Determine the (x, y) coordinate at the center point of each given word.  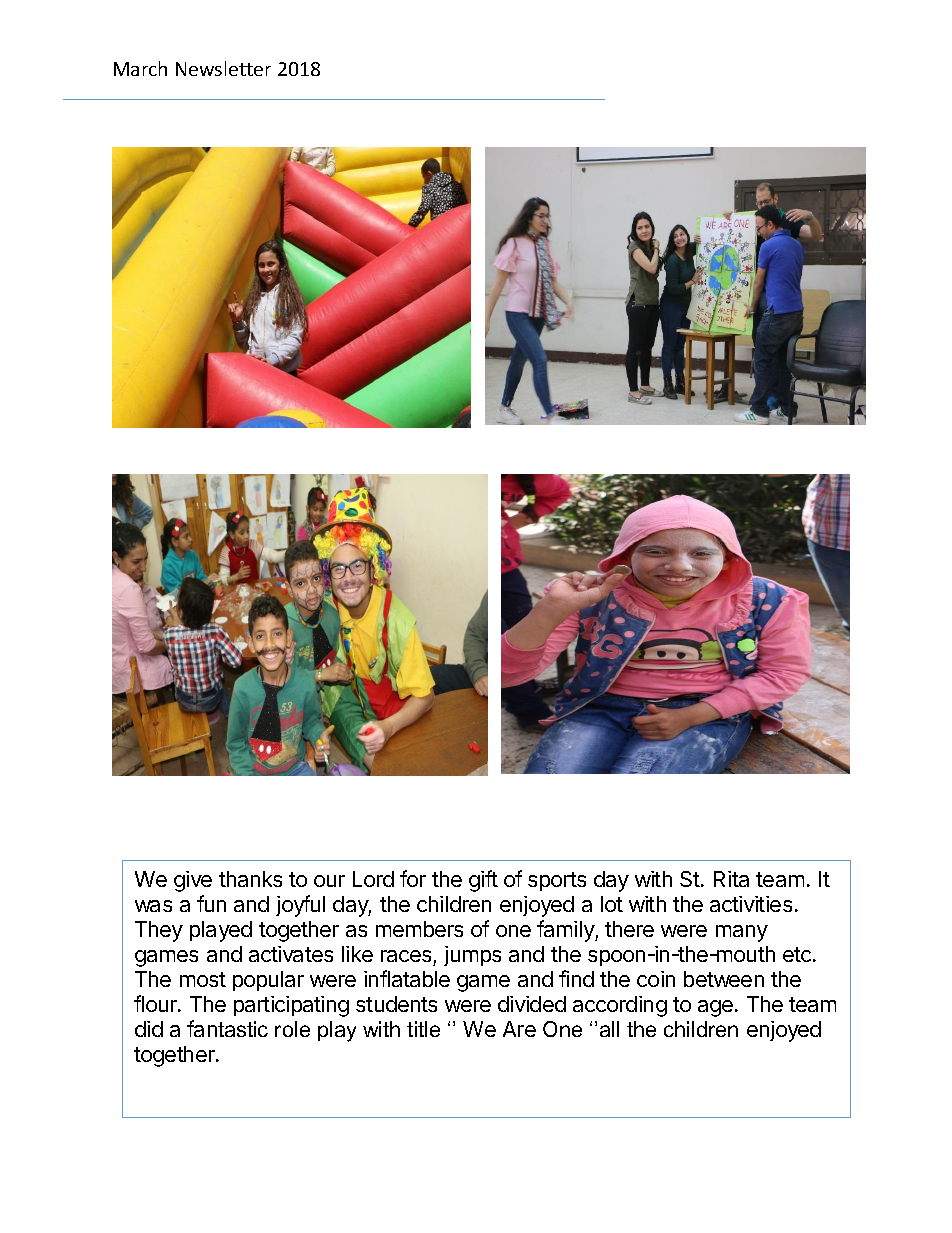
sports (557, 881)
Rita (731, 879)
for (413, 878)
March (140, 68)
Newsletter (223, 68)
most (203, 979)
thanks (250, 879)
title (423, 1029)
